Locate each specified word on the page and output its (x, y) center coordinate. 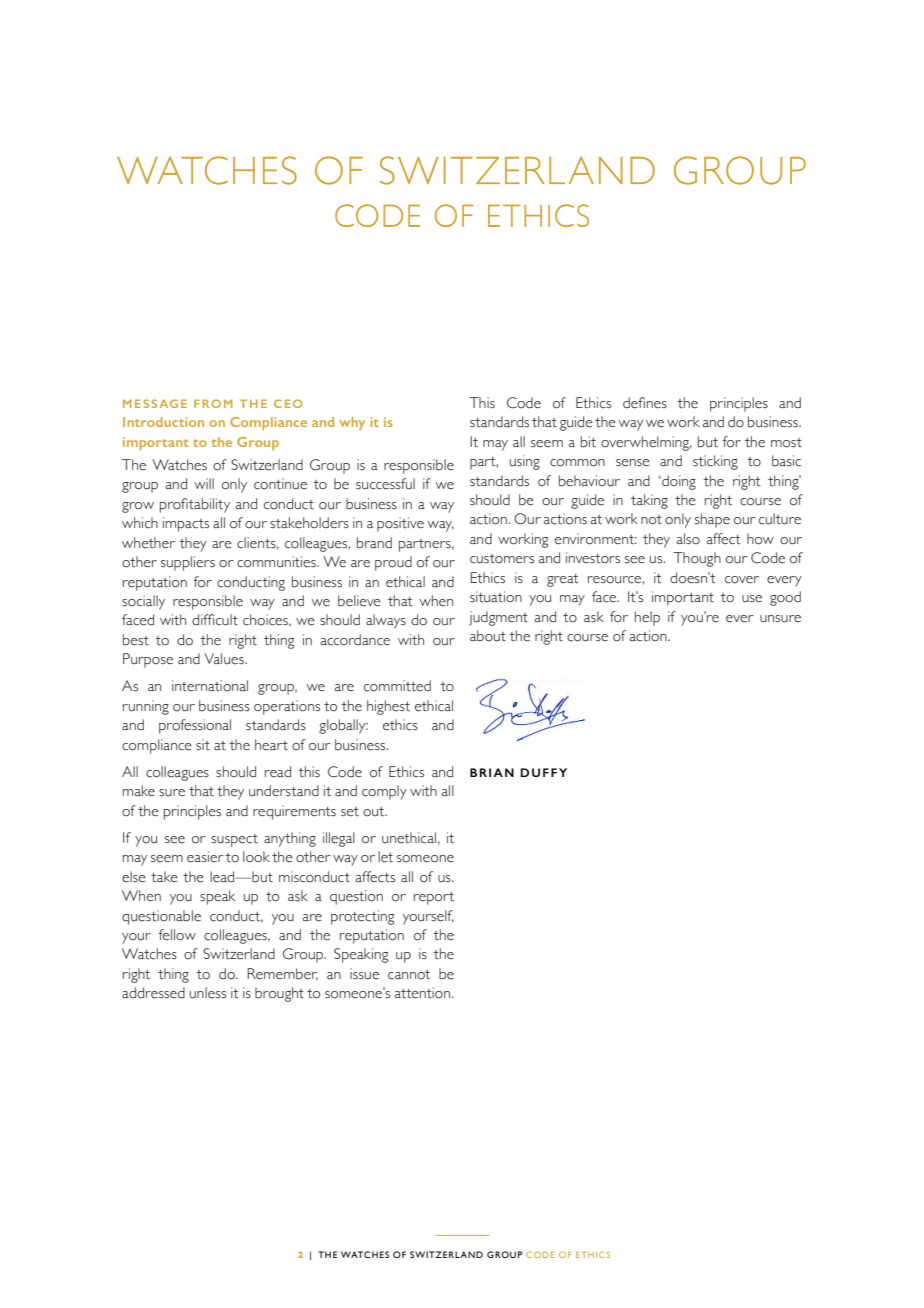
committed (397, 686)
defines (645, 403)
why (352, 423)
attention (424, 993)
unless (208, 993)
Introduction (163, 422)
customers (502, 559)
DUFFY (544, 772)
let (385, 857)
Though (697, 559)
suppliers (188, 563)
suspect (234, 840)
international (210, 686)
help (647, 618)
